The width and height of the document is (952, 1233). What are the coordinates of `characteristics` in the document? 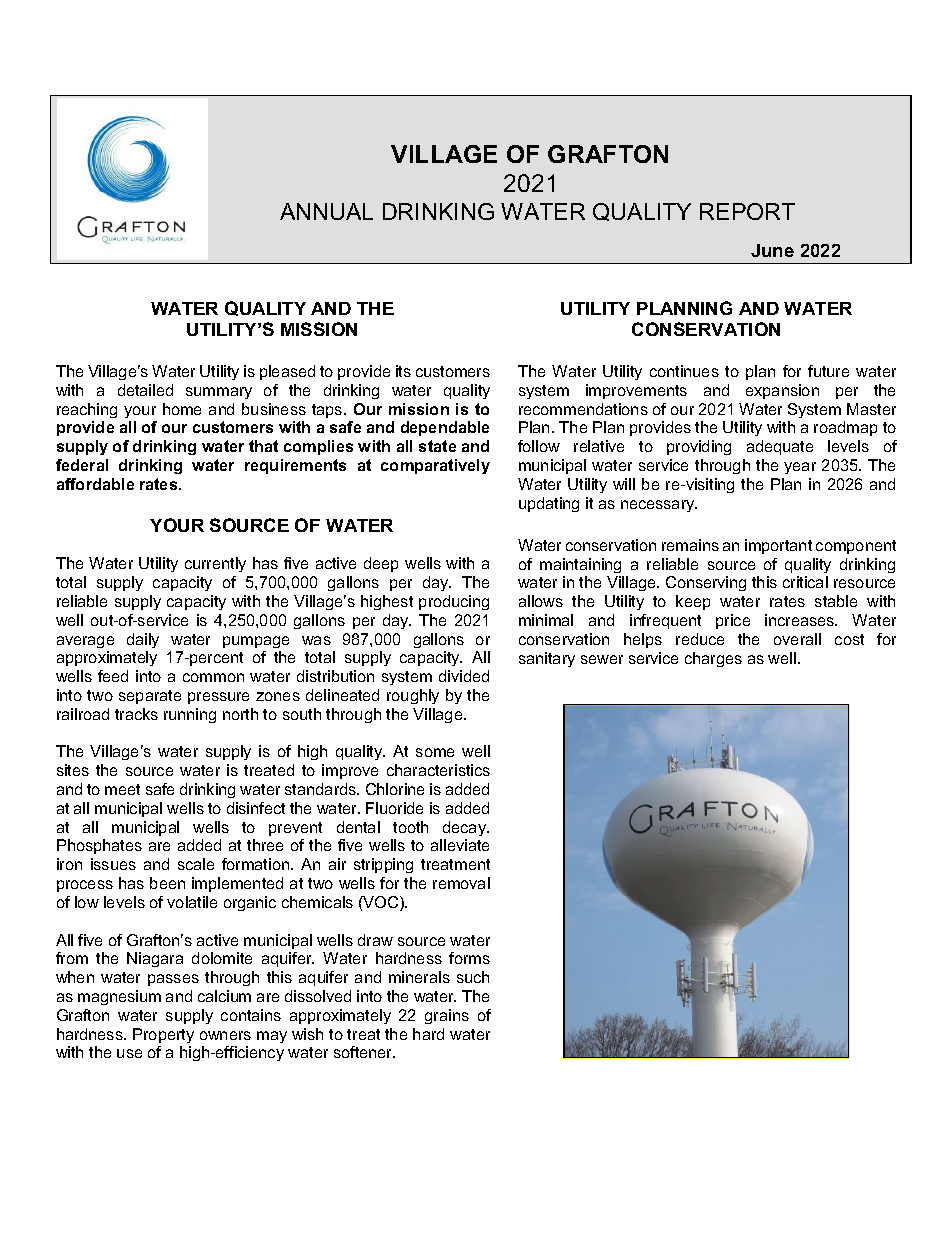 It's located at (438, 770).
